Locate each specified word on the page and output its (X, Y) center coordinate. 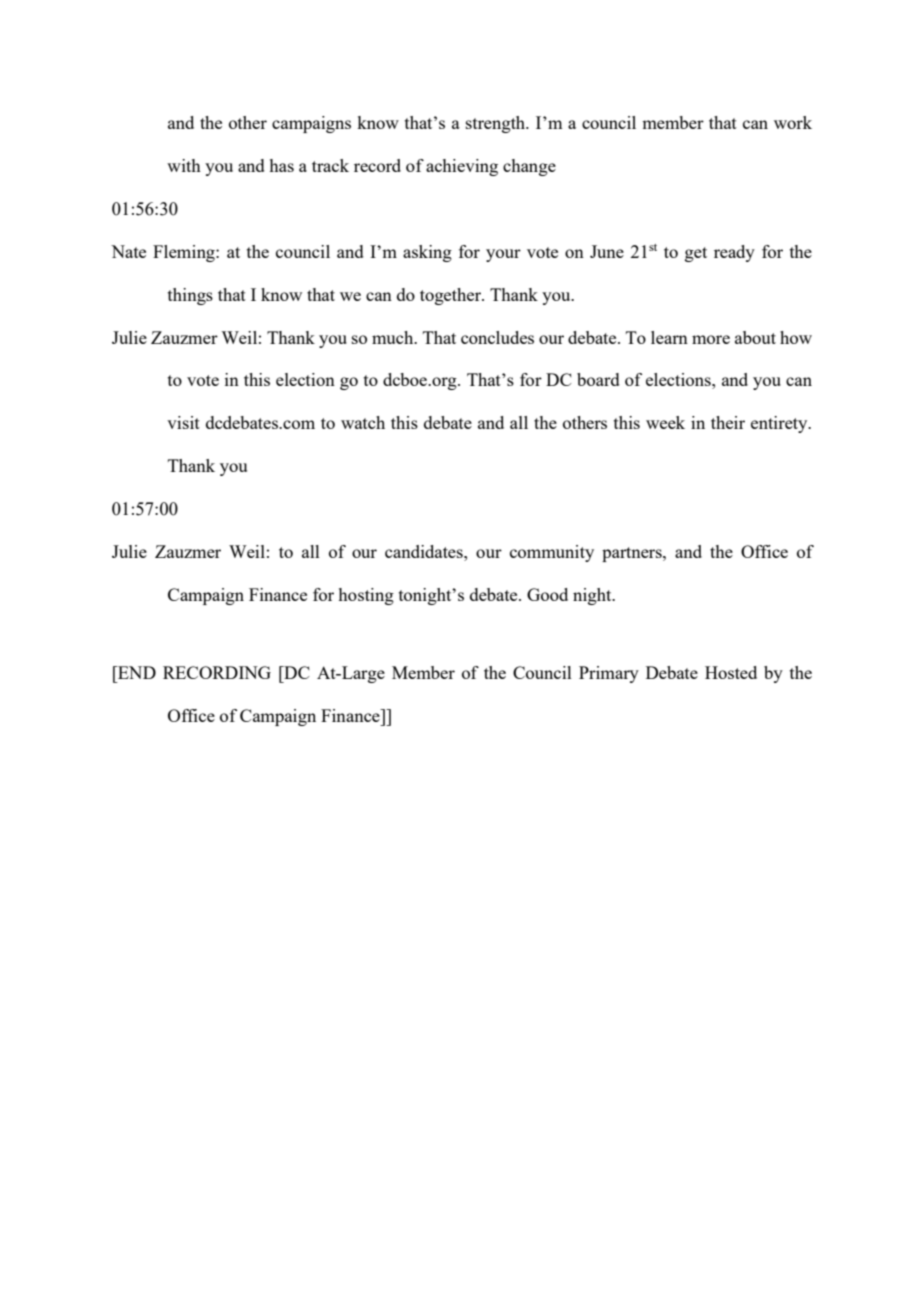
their (728, 422)
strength (497, 124)
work (793, 122)
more (711, 339)
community (552, 553)
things (190, 296)
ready (734, 253)
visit (183, 422)
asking (427, 253)
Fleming (185, 253)
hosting (366, 596)
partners (633, 554)
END (136, 672)
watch (363, 422)
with (184, 165)
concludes (497, 337)
